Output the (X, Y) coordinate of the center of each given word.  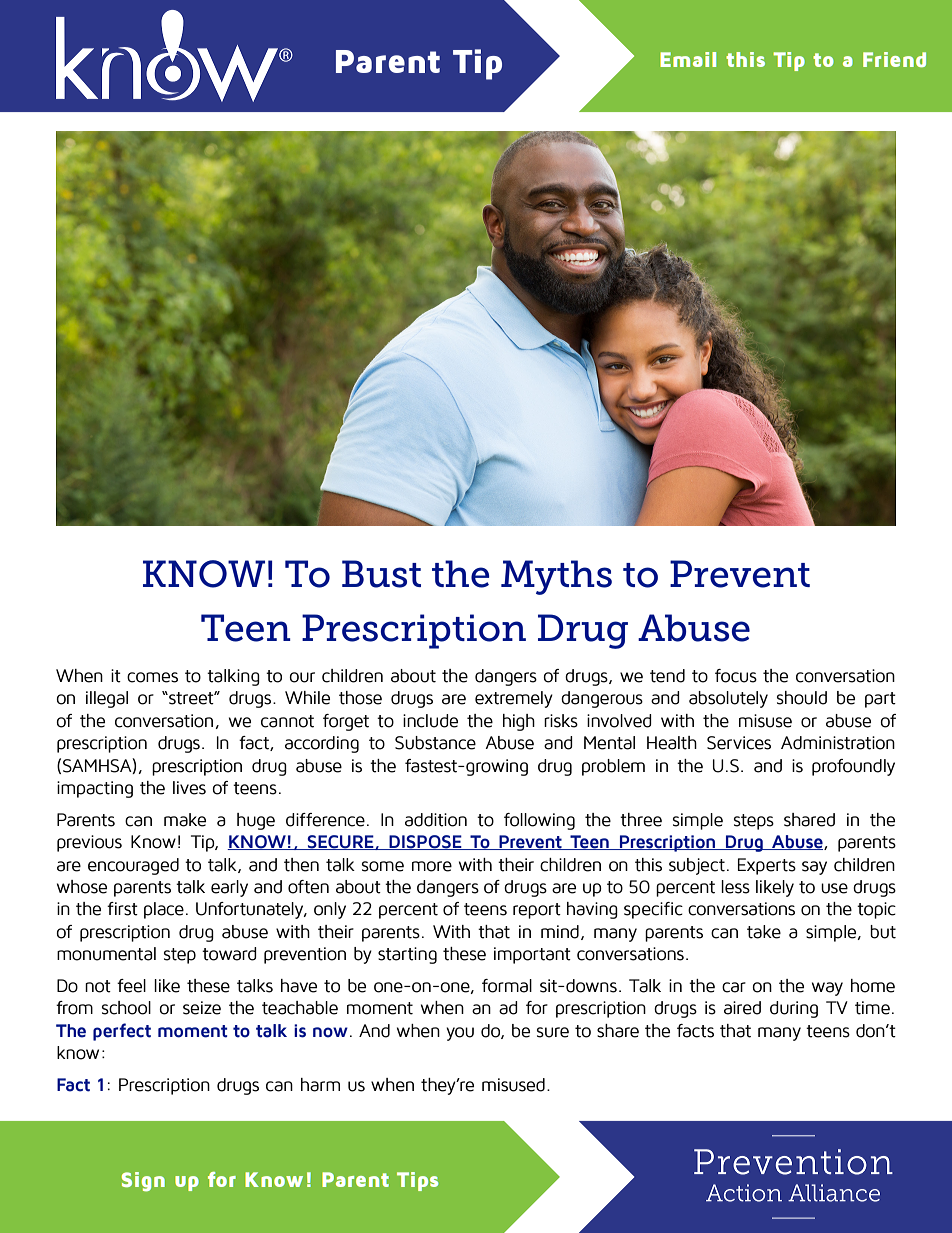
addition (436, 820)
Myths (556, 577)
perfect (122, 1032)
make (185, 820)
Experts (767, 866)
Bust (381, 574)
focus (736, 676)
